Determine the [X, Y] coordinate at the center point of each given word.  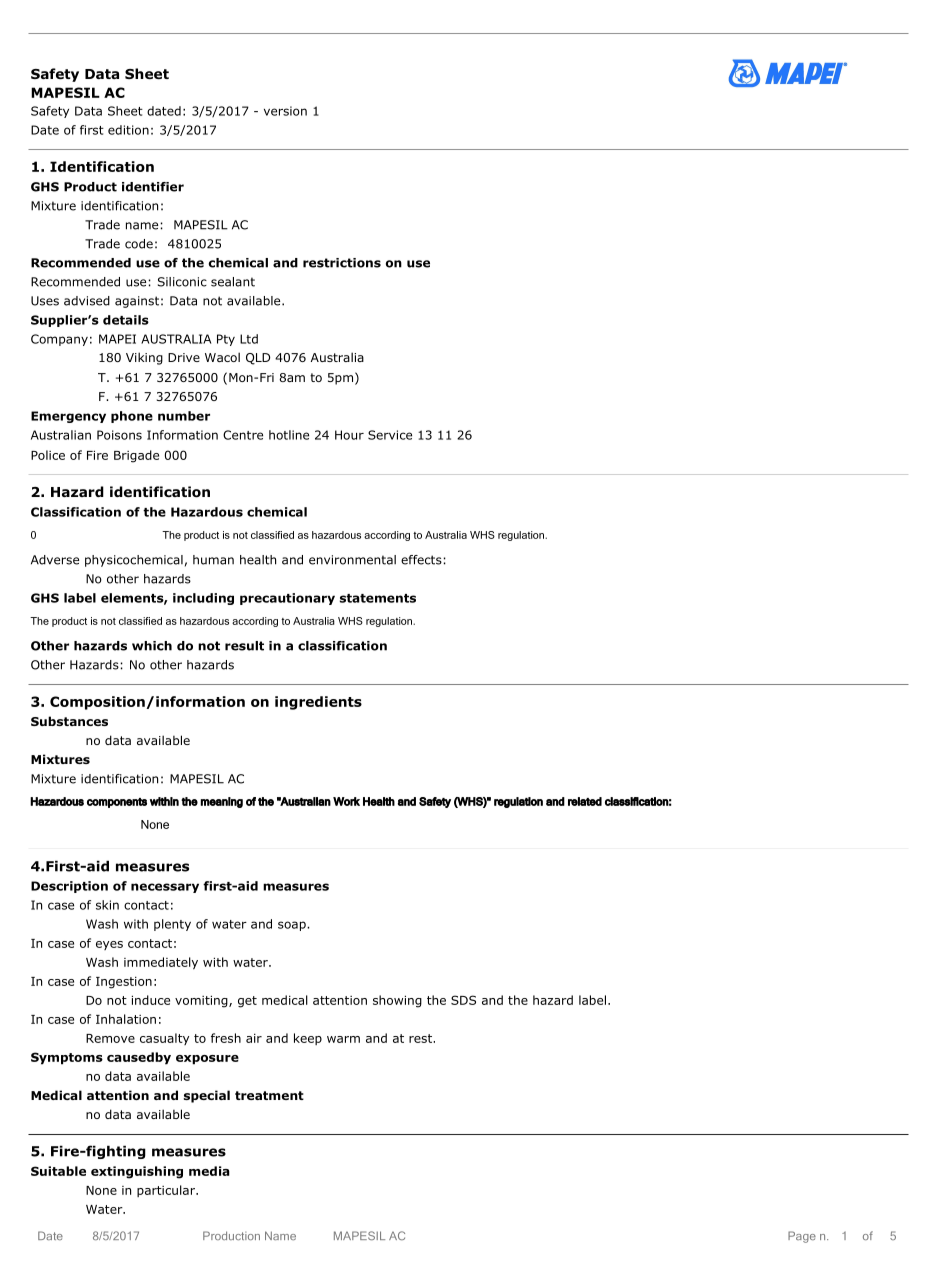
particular [167, 1191]
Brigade [136, 456]
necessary [165, 888]
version [285, 111]
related [585, 801]
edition [128, 130]
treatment [269, 1095]
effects [421, 560]
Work [346, 801]
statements [378, 598]
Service [390, 435]
